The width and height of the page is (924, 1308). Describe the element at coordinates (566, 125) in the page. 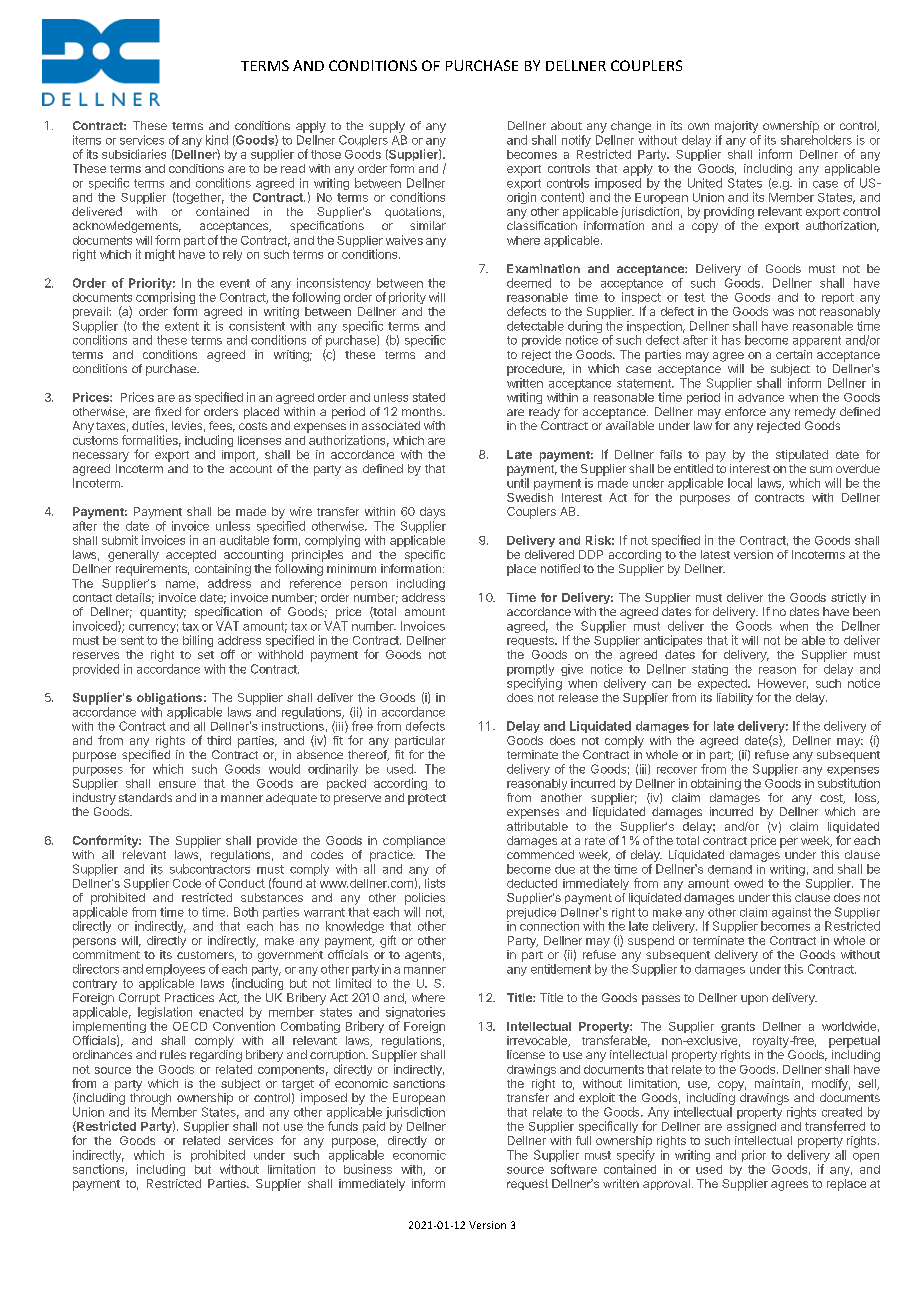

I see `about` at that location.
